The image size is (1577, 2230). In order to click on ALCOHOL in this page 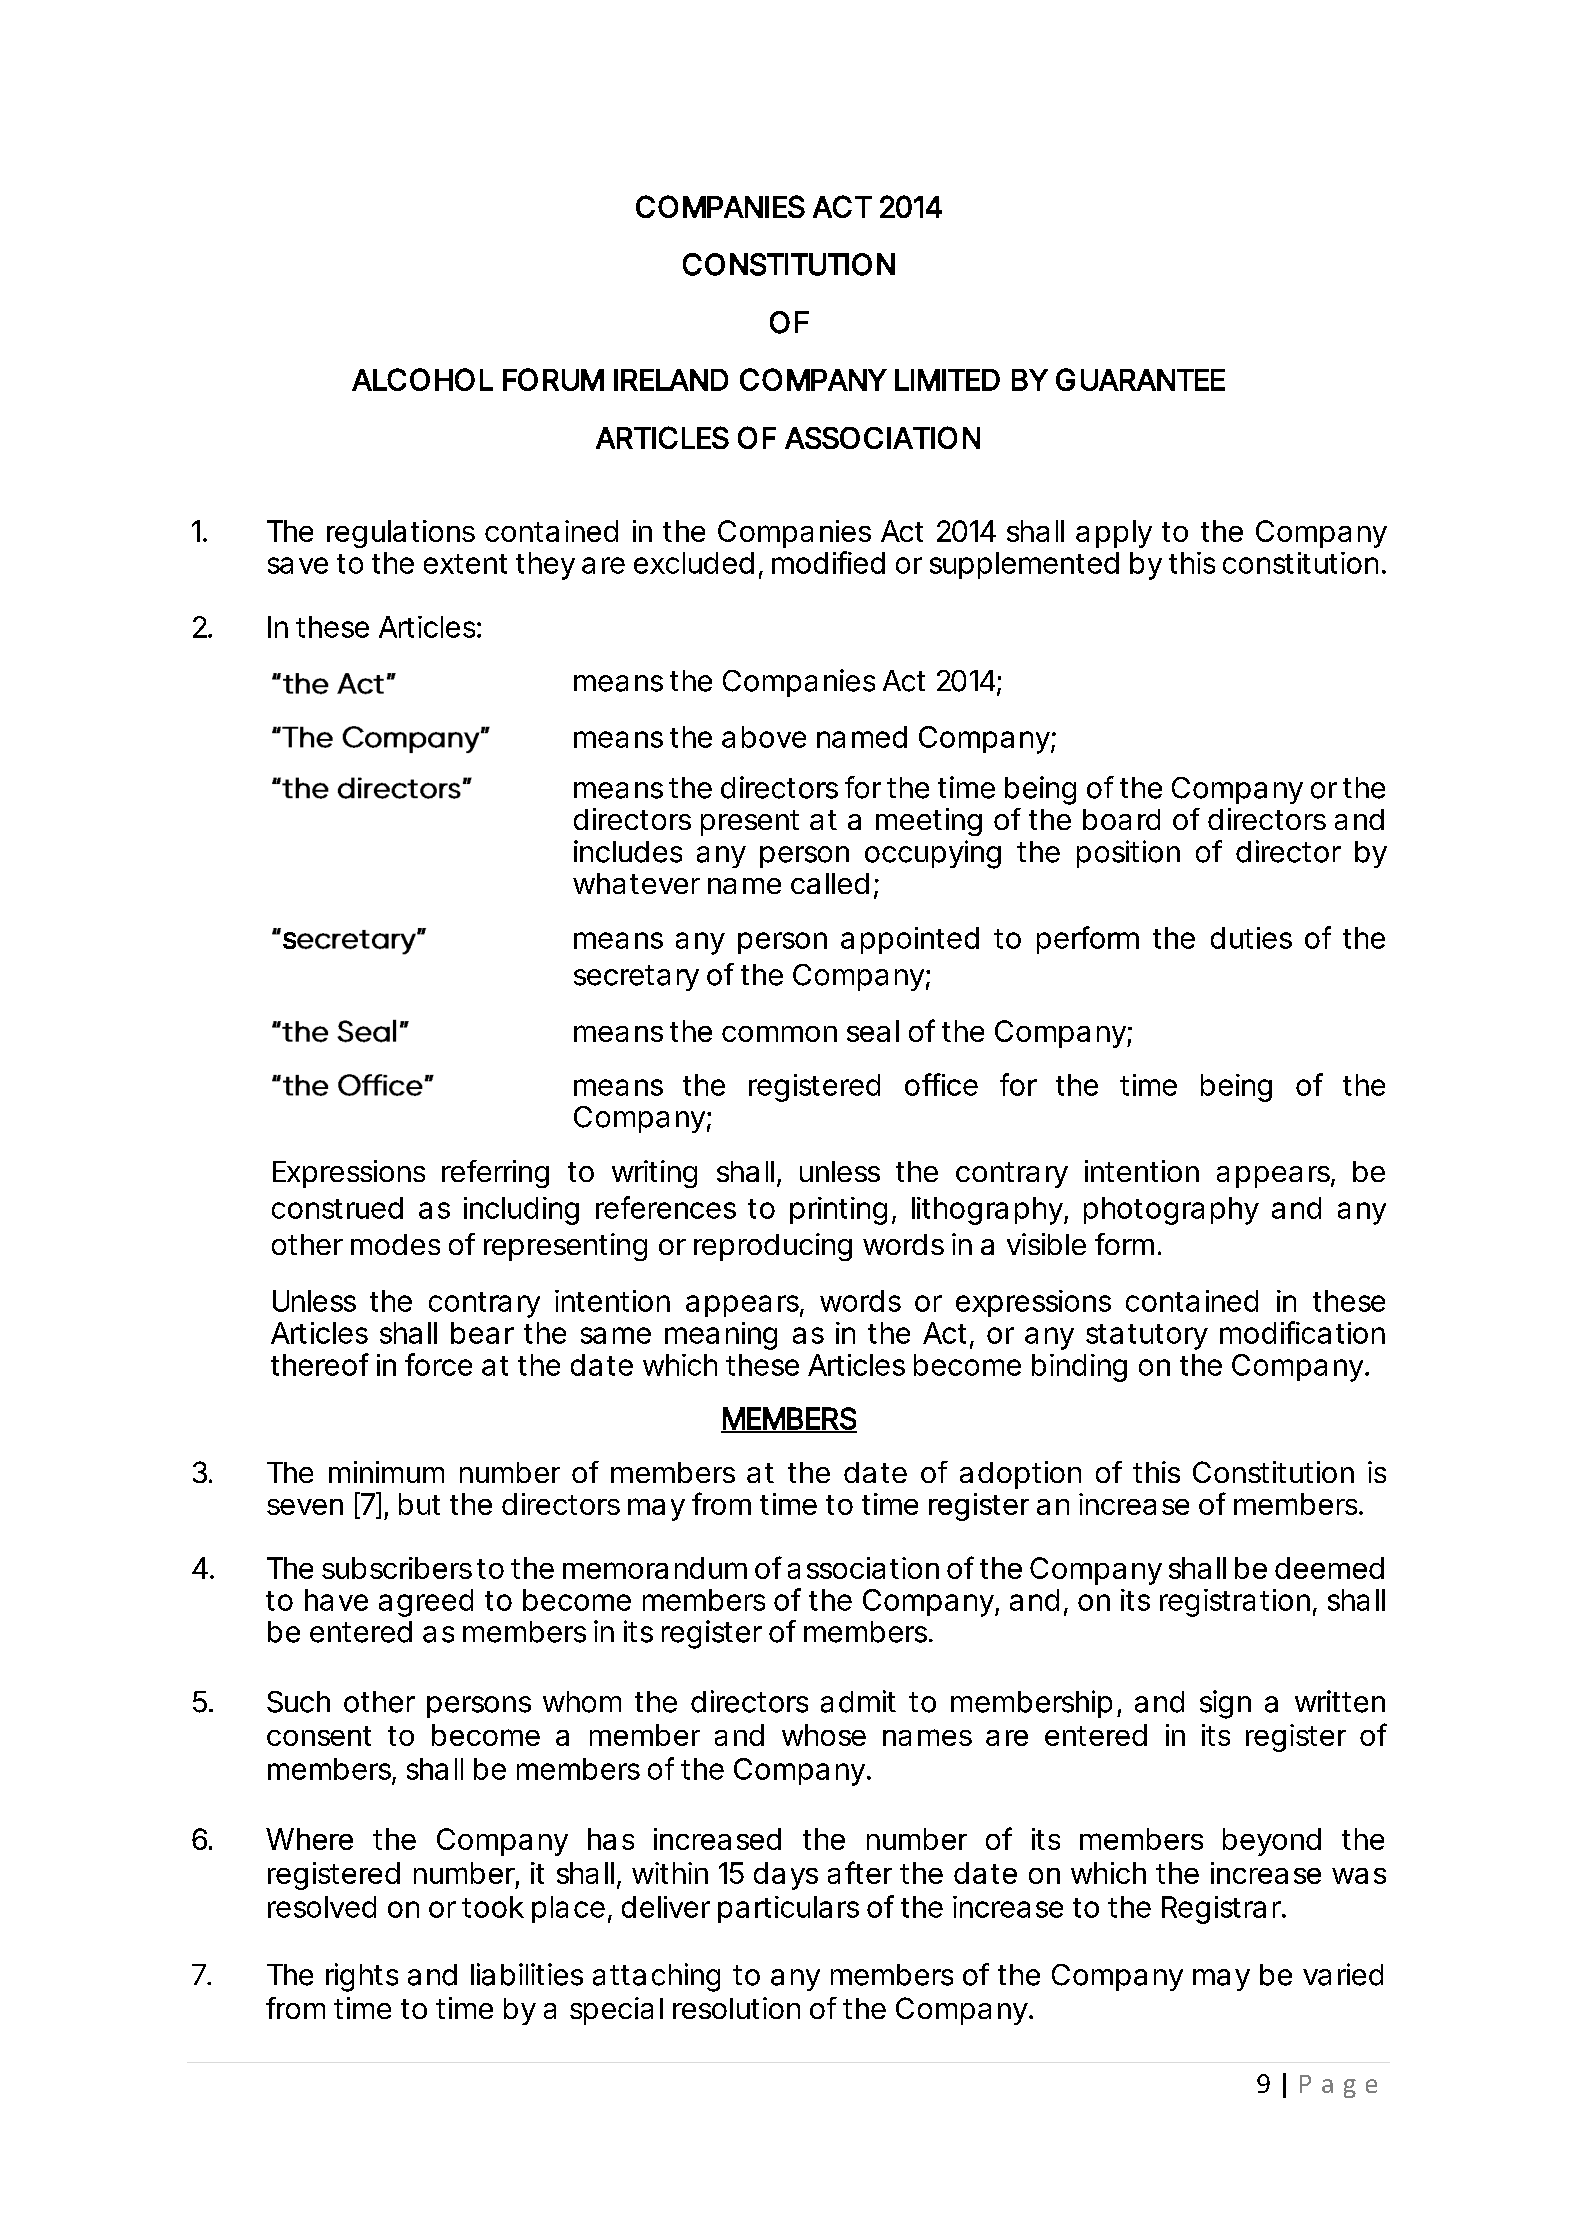, I will do `click(422, 379)`.
